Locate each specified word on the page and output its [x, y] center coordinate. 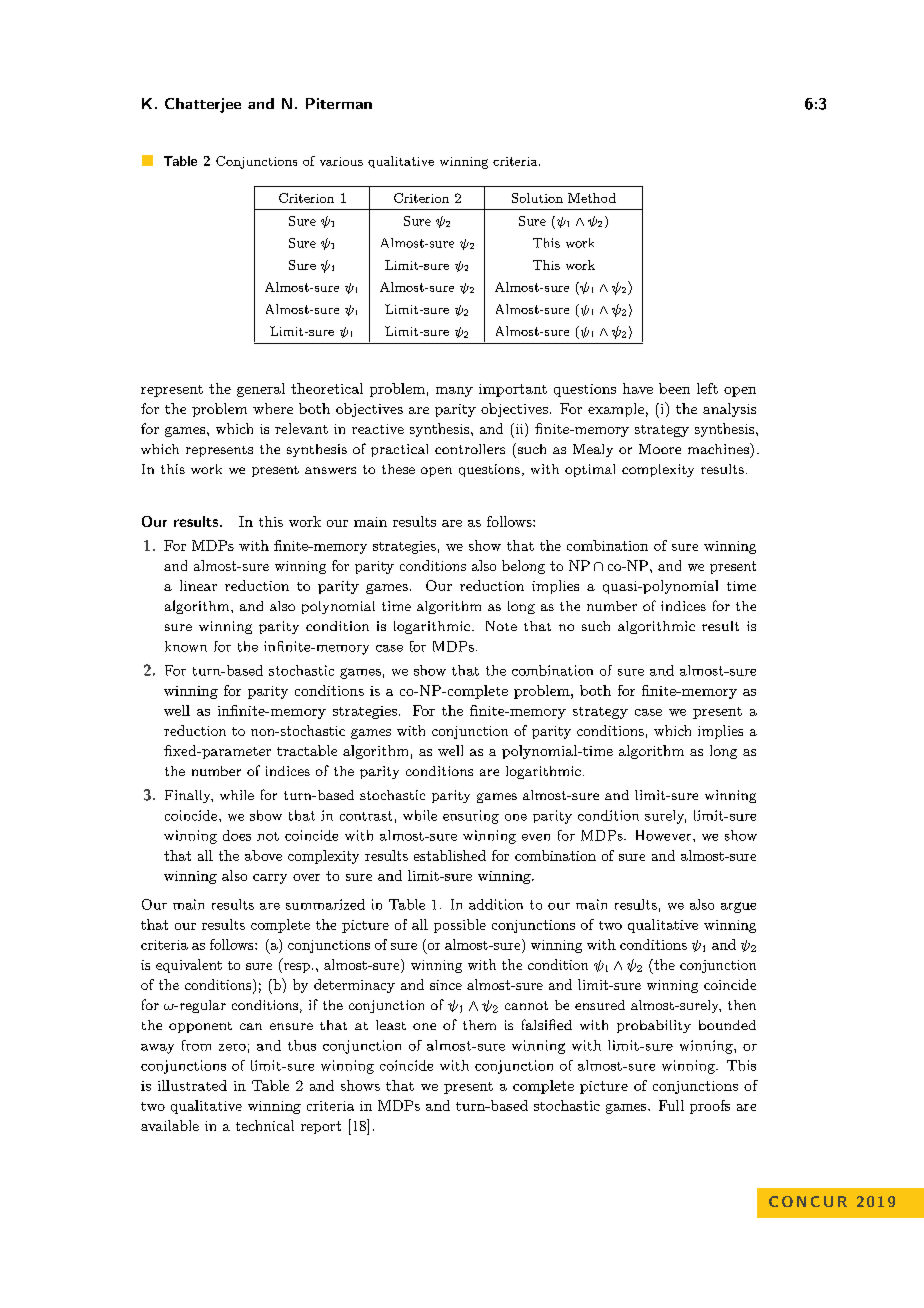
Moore [660, 449]
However [663, 835]
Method [592, 198]
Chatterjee [203, 105]
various [341, 161]
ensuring [471, 817]
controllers [470, 449]
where [273, 408]
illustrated [192, 1085]
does [237, 835]
